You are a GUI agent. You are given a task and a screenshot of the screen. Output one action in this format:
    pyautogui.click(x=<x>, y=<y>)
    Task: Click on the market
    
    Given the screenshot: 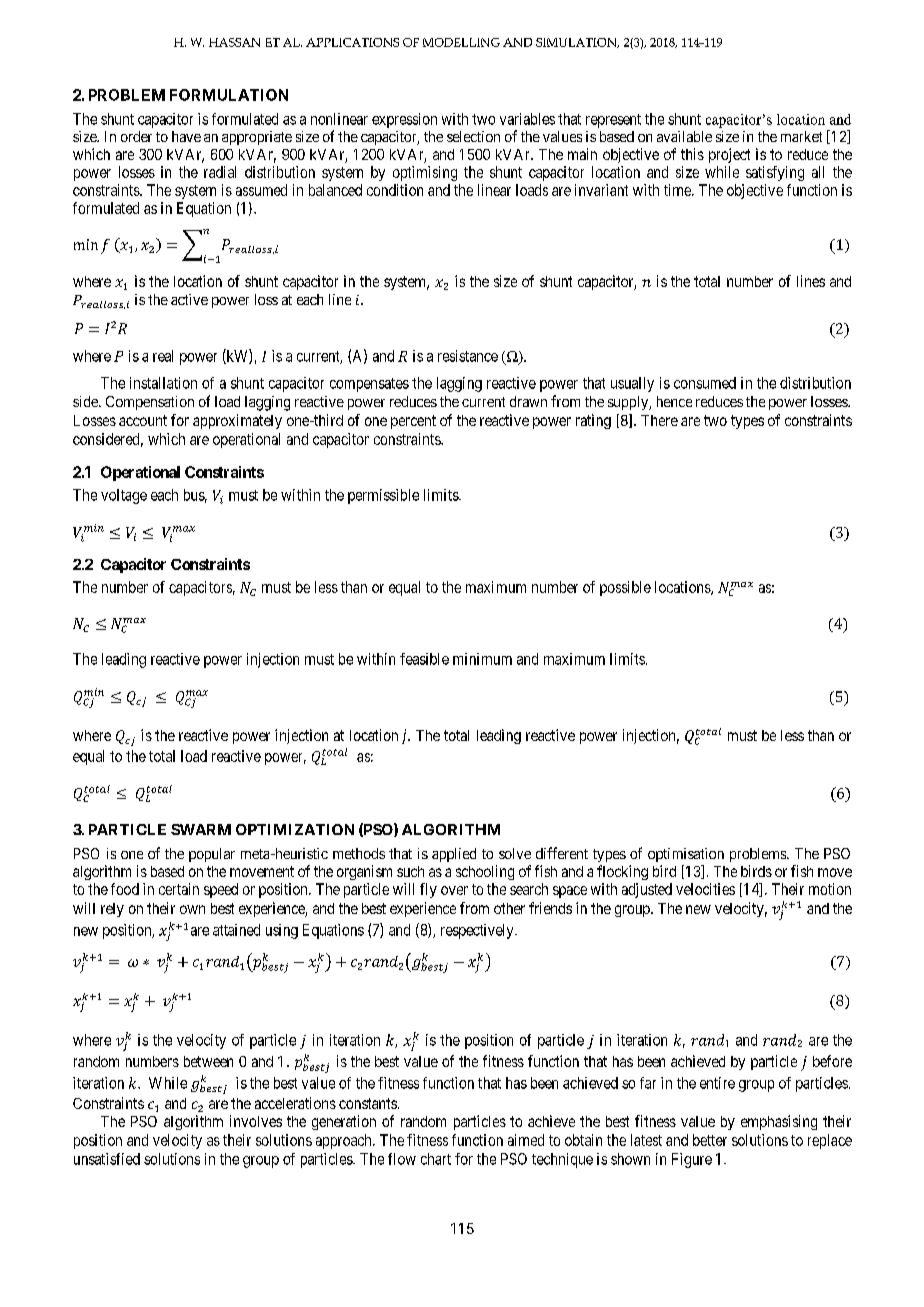 What is the action you would take?
    pyautogui.click(x=801, y=136)
